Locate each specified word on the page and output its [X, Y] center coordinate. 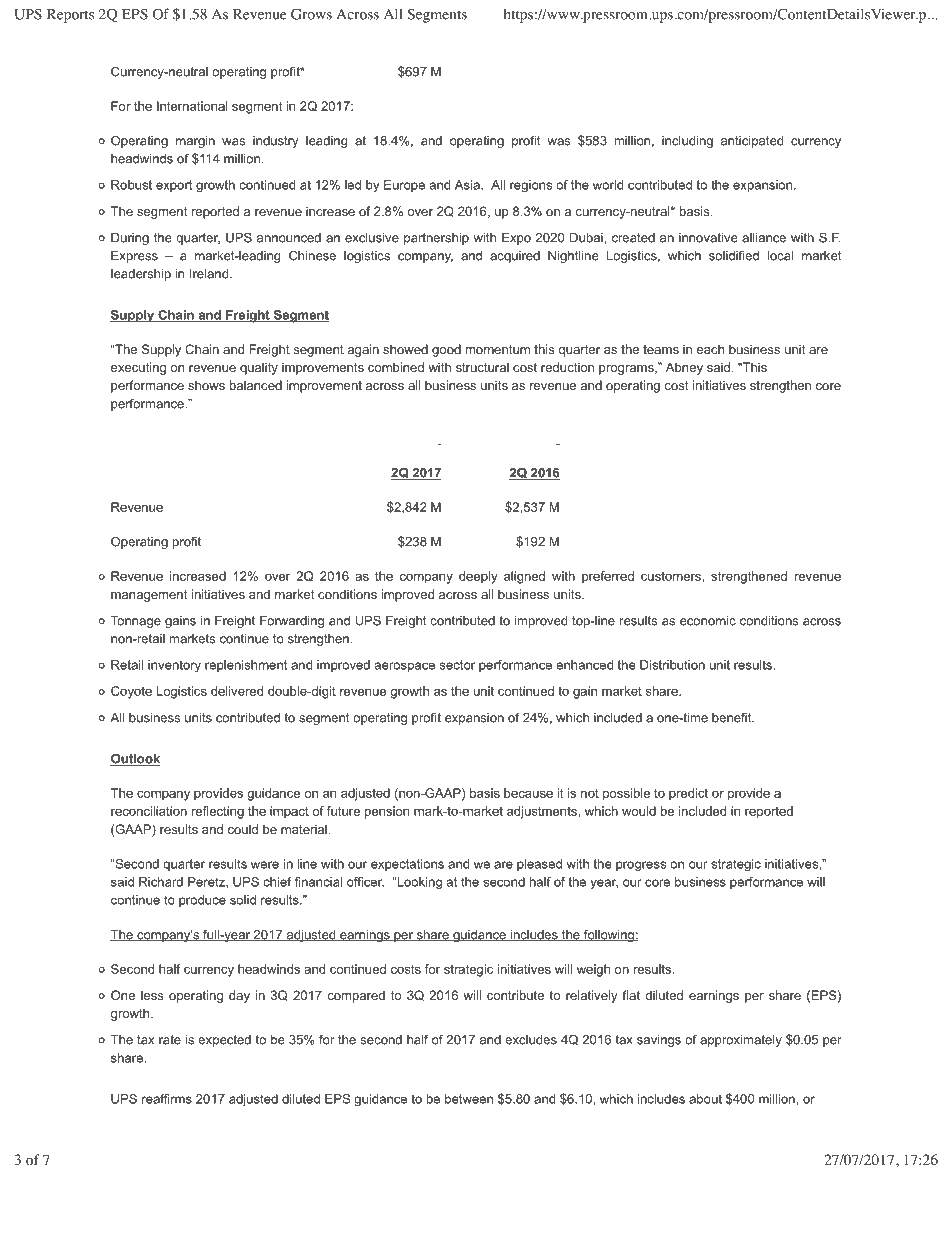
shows [206, 385]
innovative [708, 238]
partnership [436, 239]
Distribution [672, 665]
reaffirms [167, 1099]
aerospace [404, 667]
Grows [311, 14]
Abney [684, 368]
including [687, 142]
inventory [174, 666]
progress [641, 866]
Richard [161, 882]
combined [396, 367]
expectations [407, 865]
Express [134, 257]
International [192, 106]
